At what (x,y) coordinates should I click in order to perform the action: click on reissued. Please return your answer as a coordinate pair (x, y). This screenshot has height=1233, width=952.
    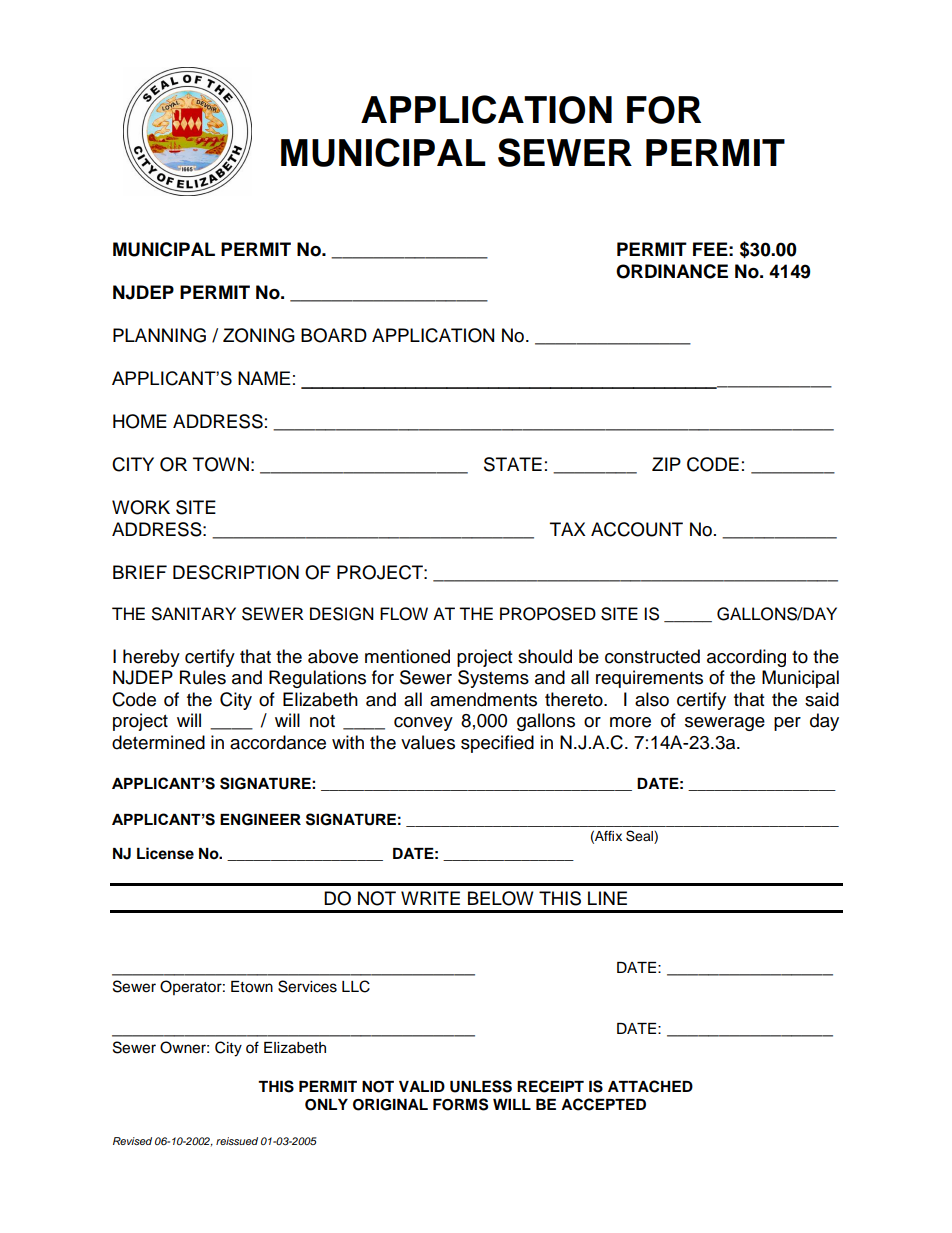
    Looking at the image, I should click on (237, 1141).
